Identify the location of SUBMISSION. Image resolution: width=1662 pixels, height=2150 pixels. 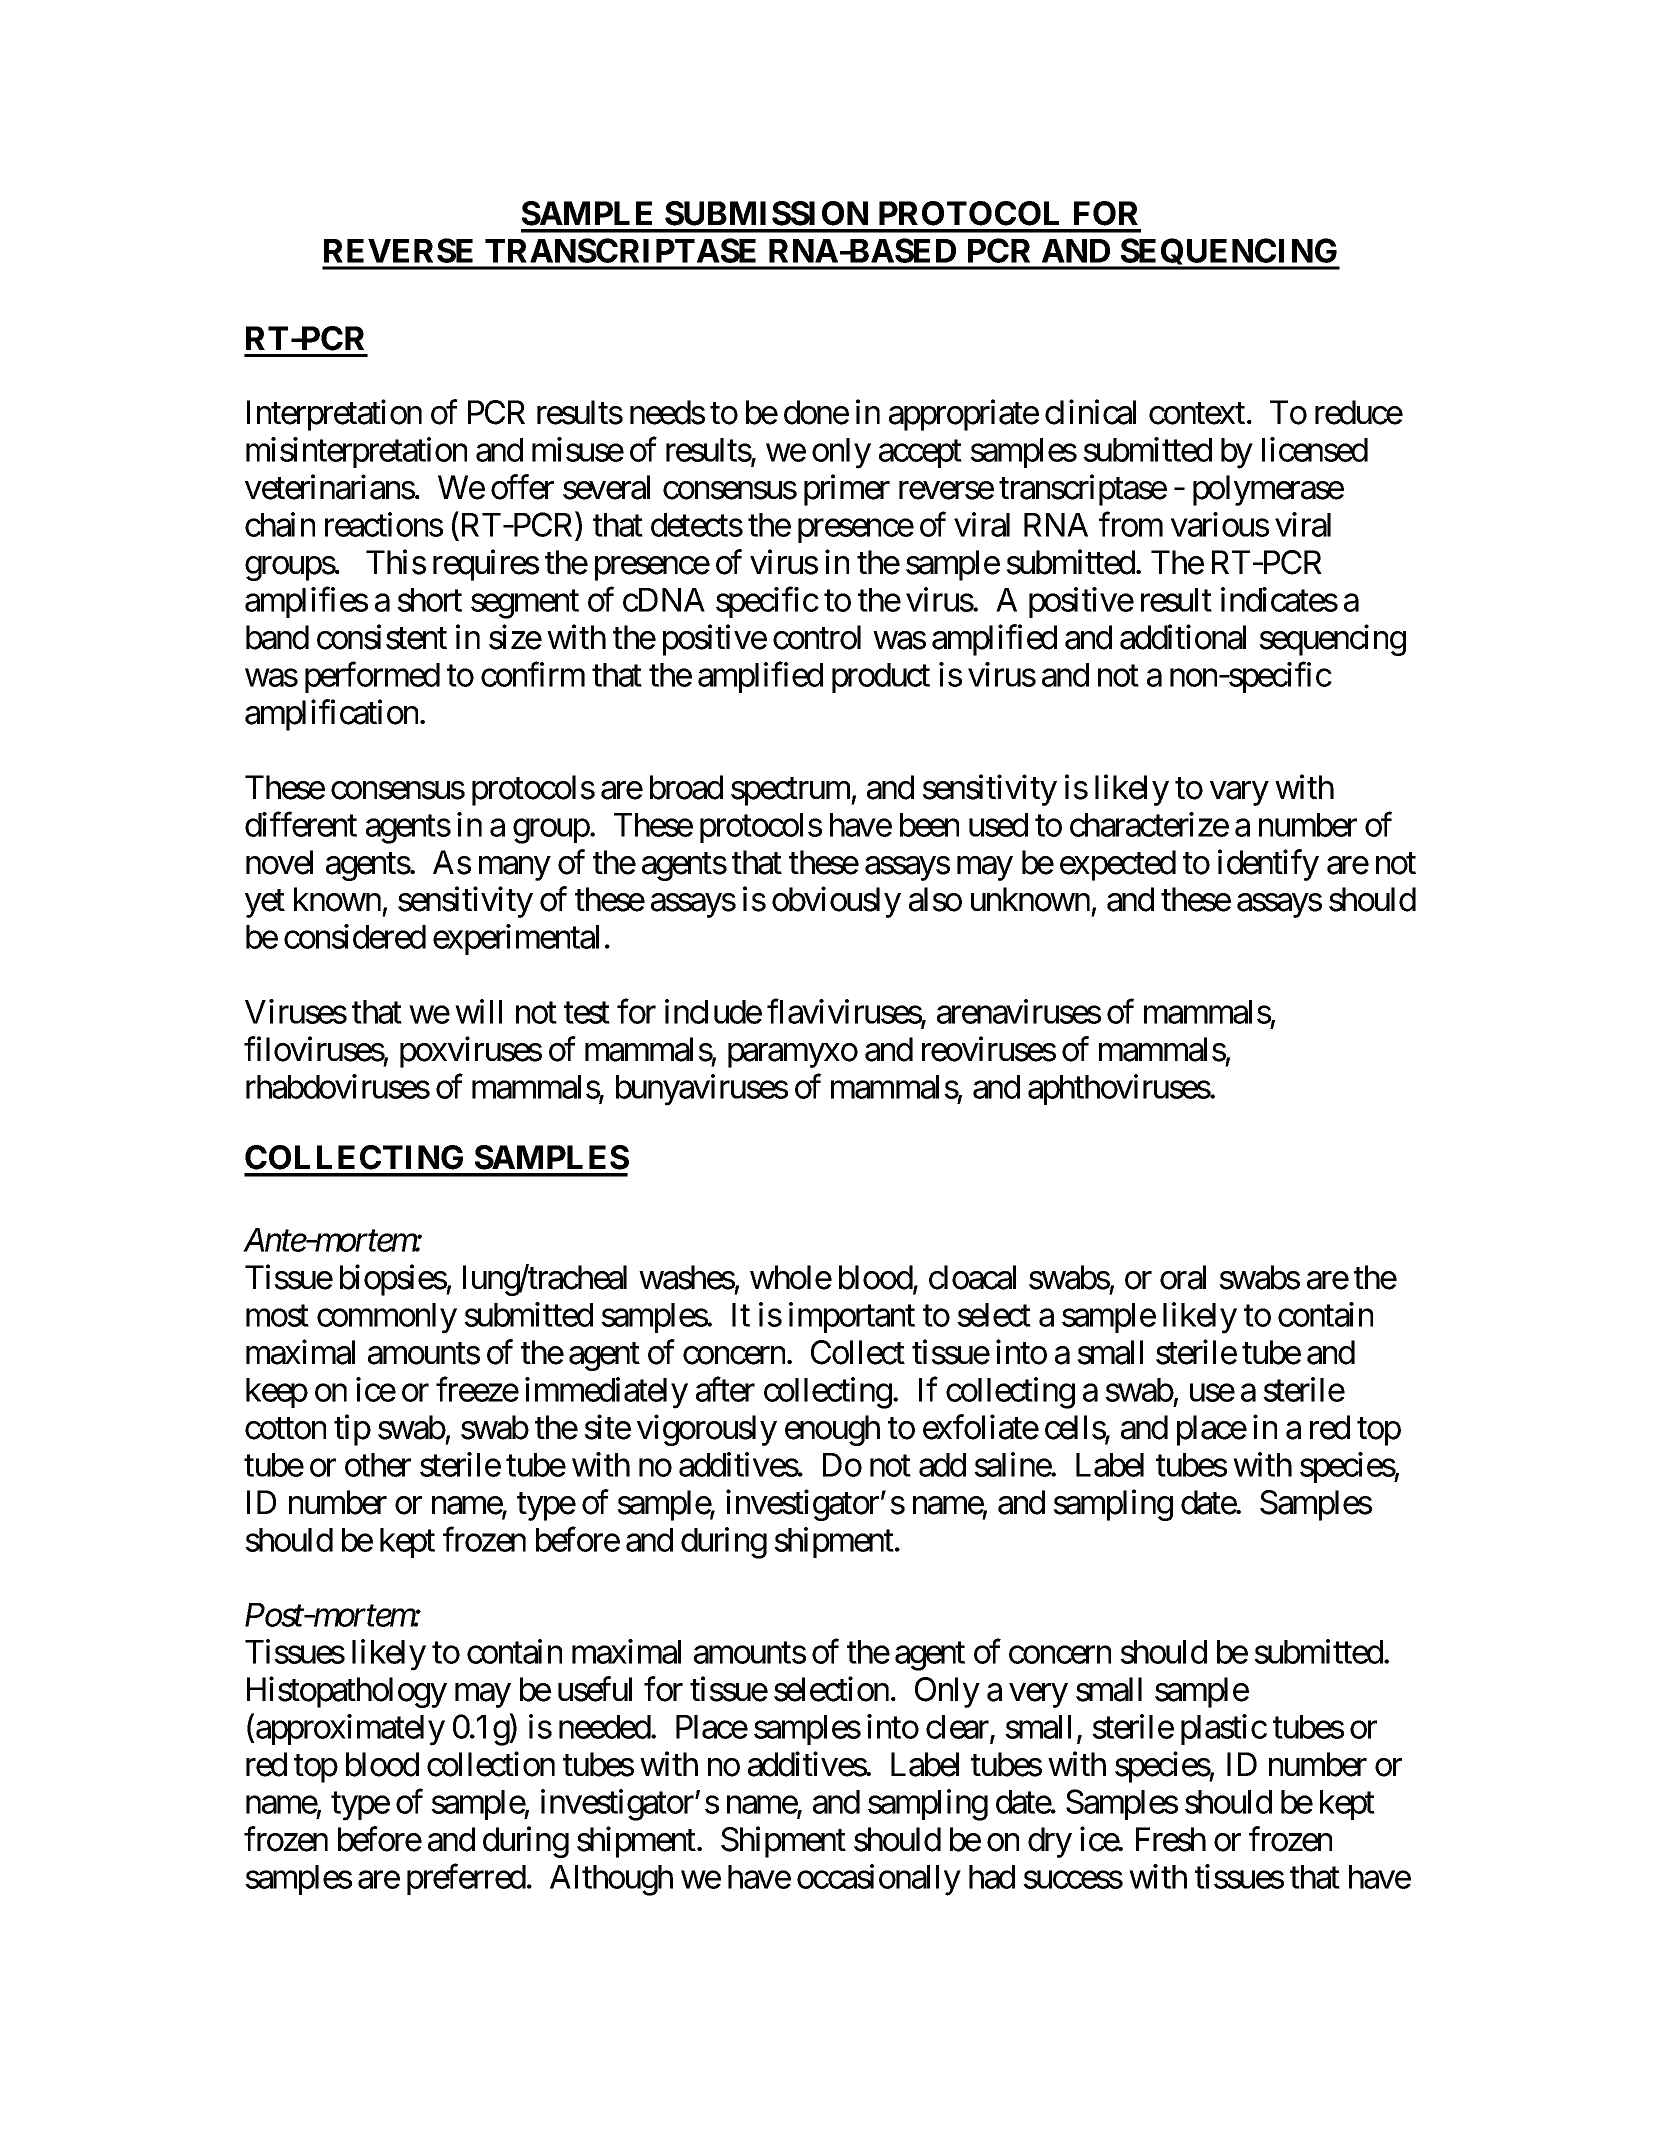
(766, 213).
